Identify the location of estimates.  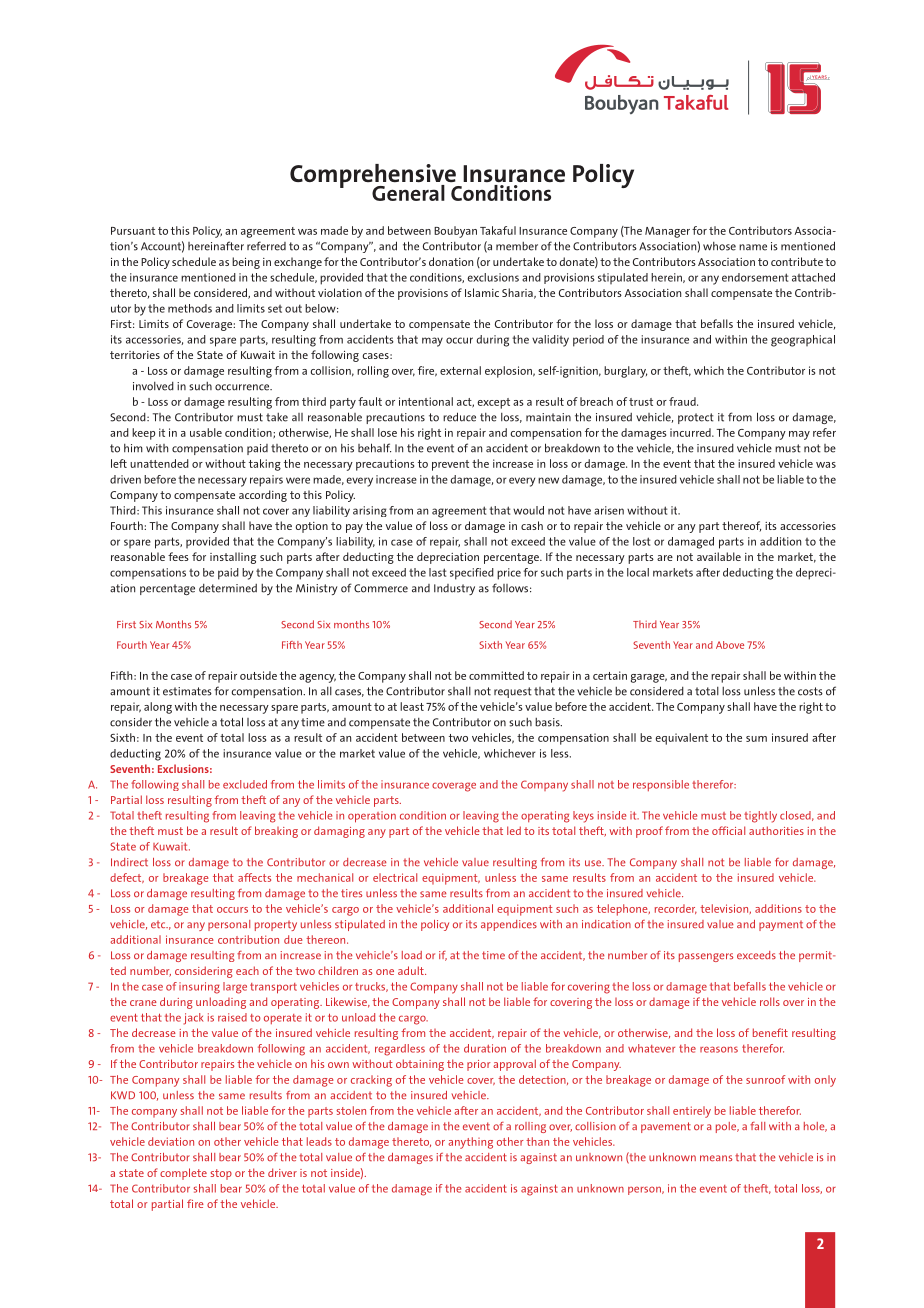
(187, 691).
